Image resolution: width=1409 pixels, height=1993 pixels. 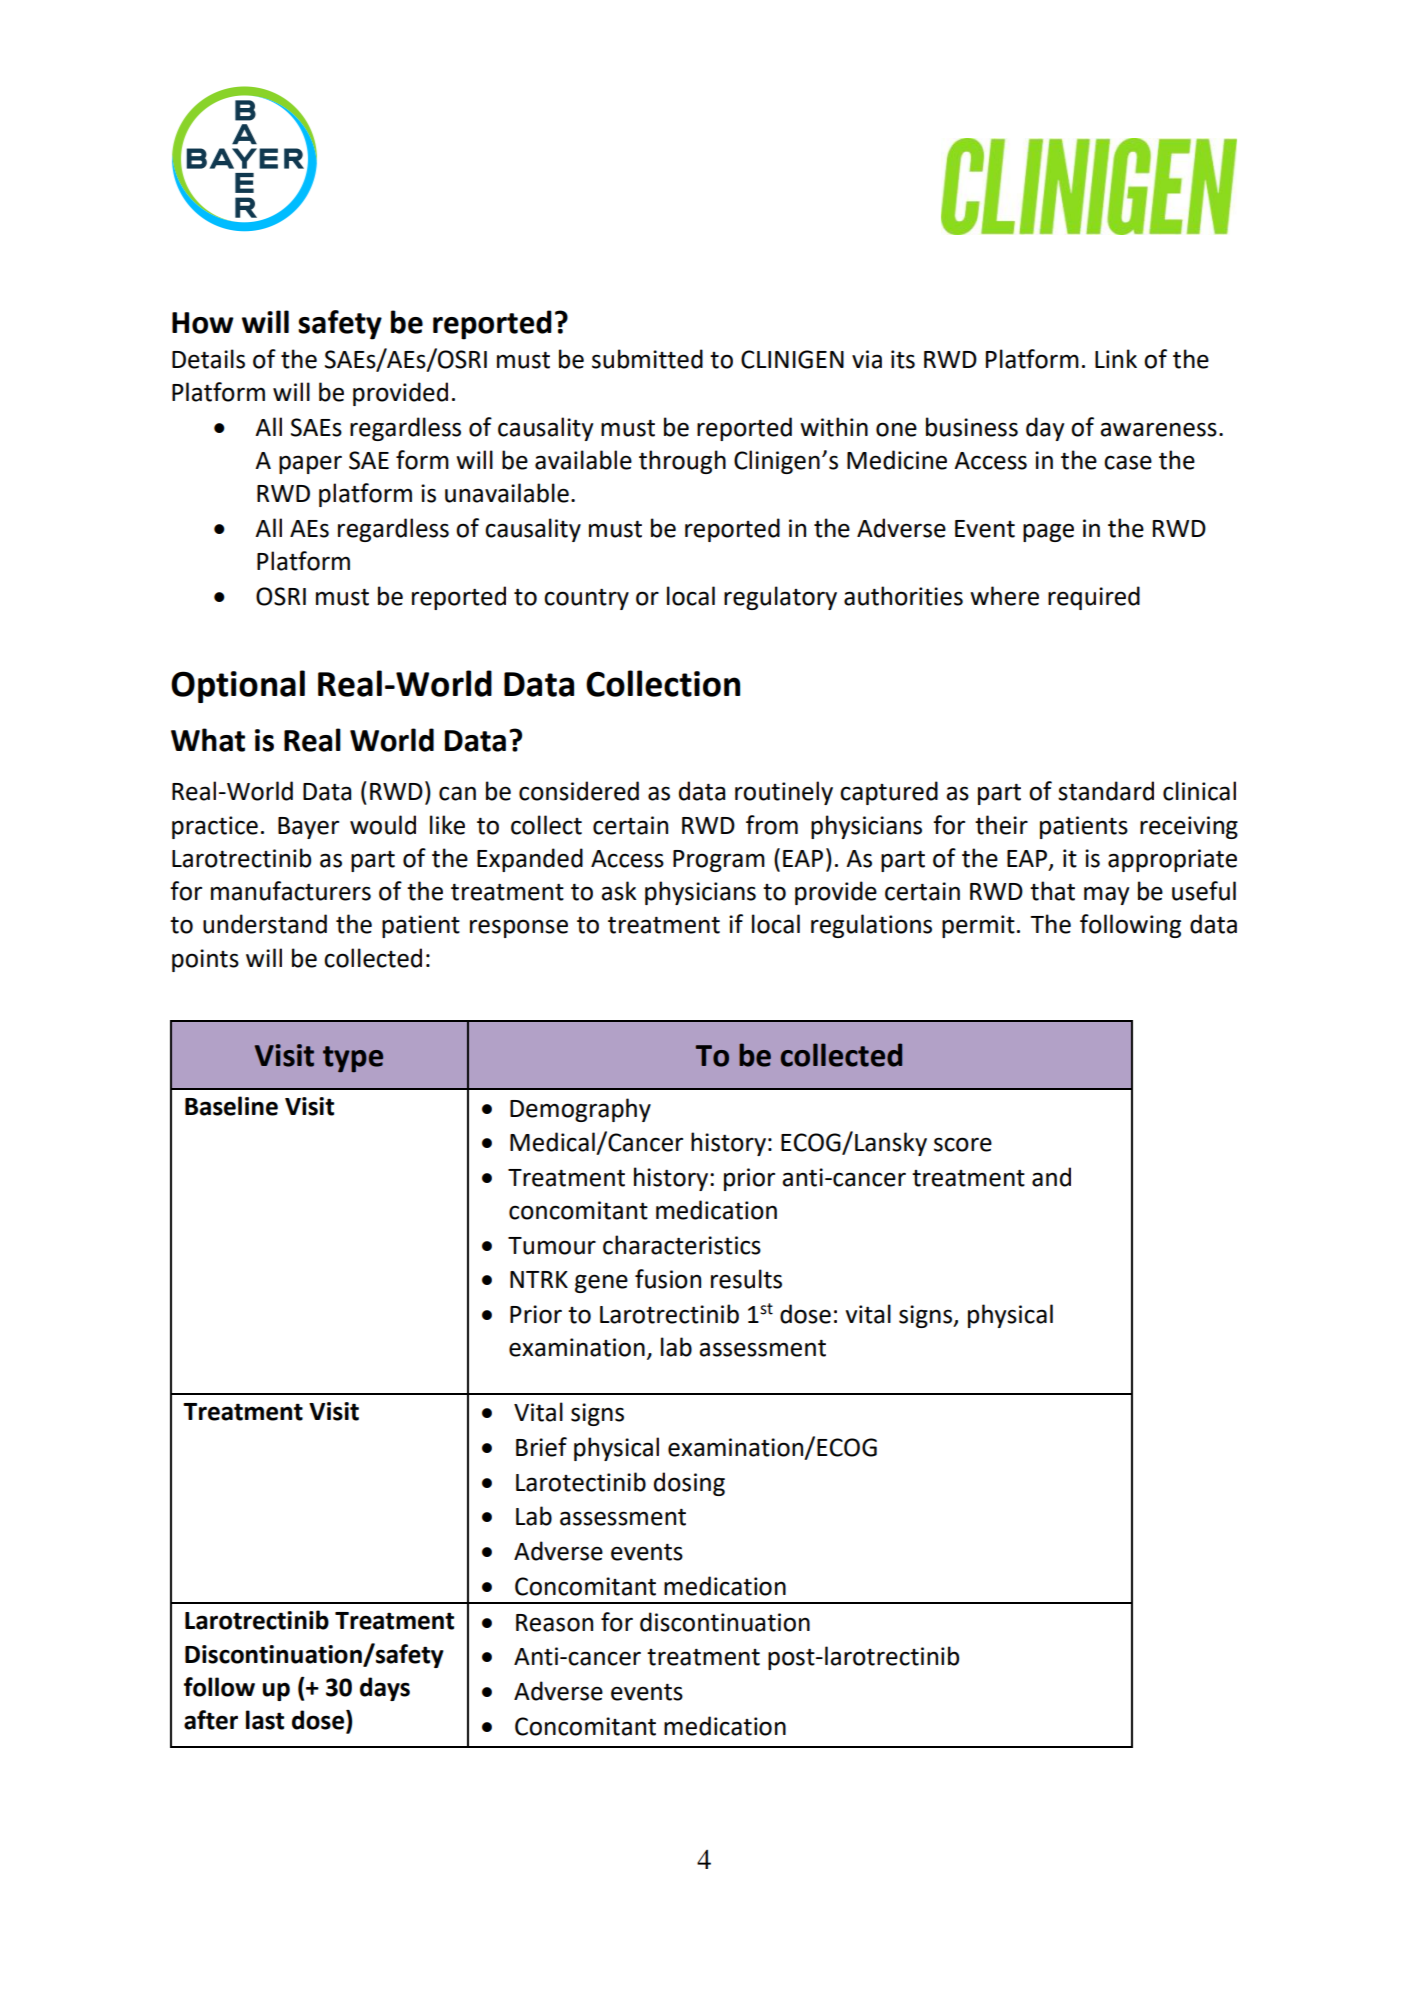 I want to click on dosing, so click(x=689, y=1484).
